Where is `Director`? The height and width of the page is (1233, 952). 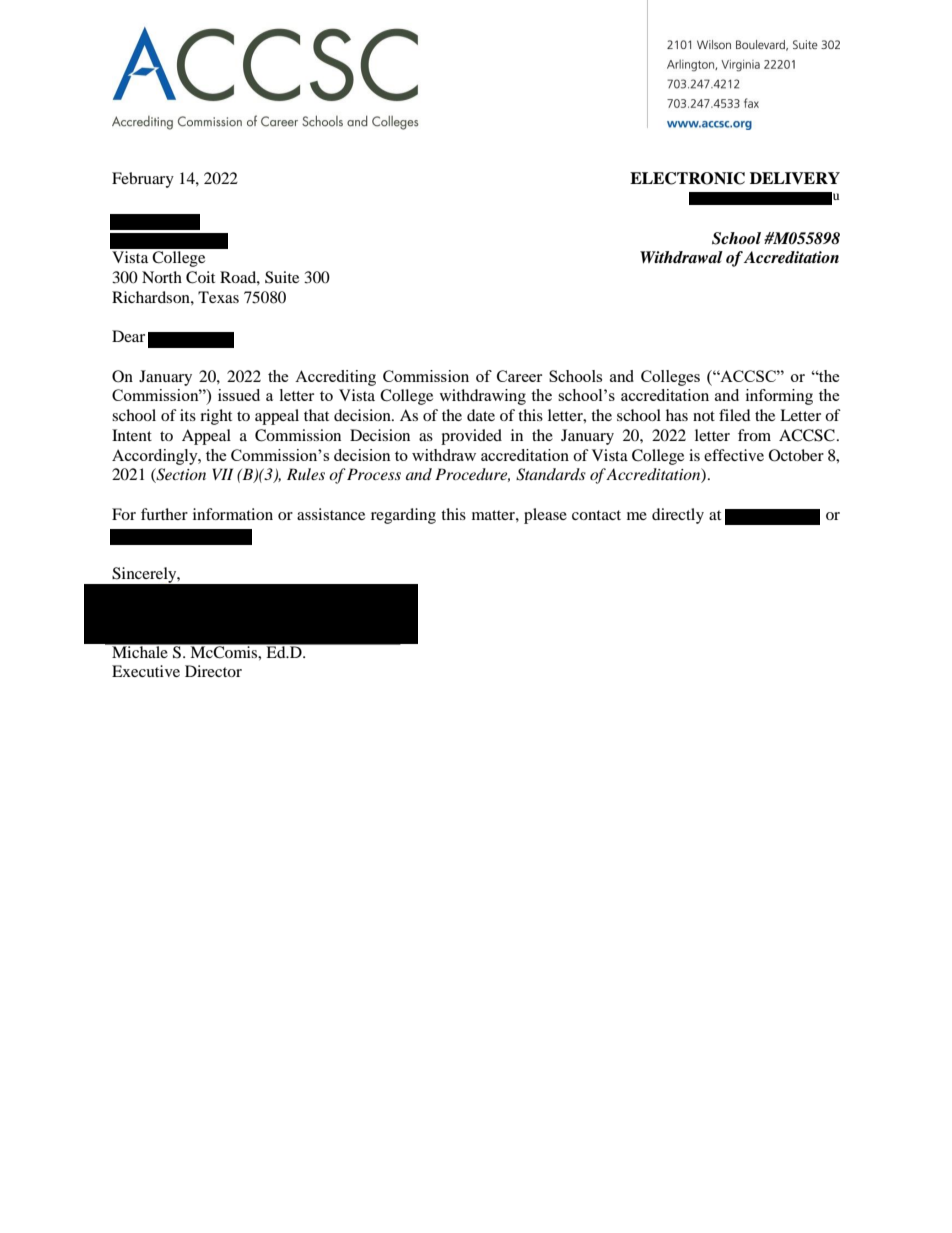
Director is located at coordinates (213, 671).
